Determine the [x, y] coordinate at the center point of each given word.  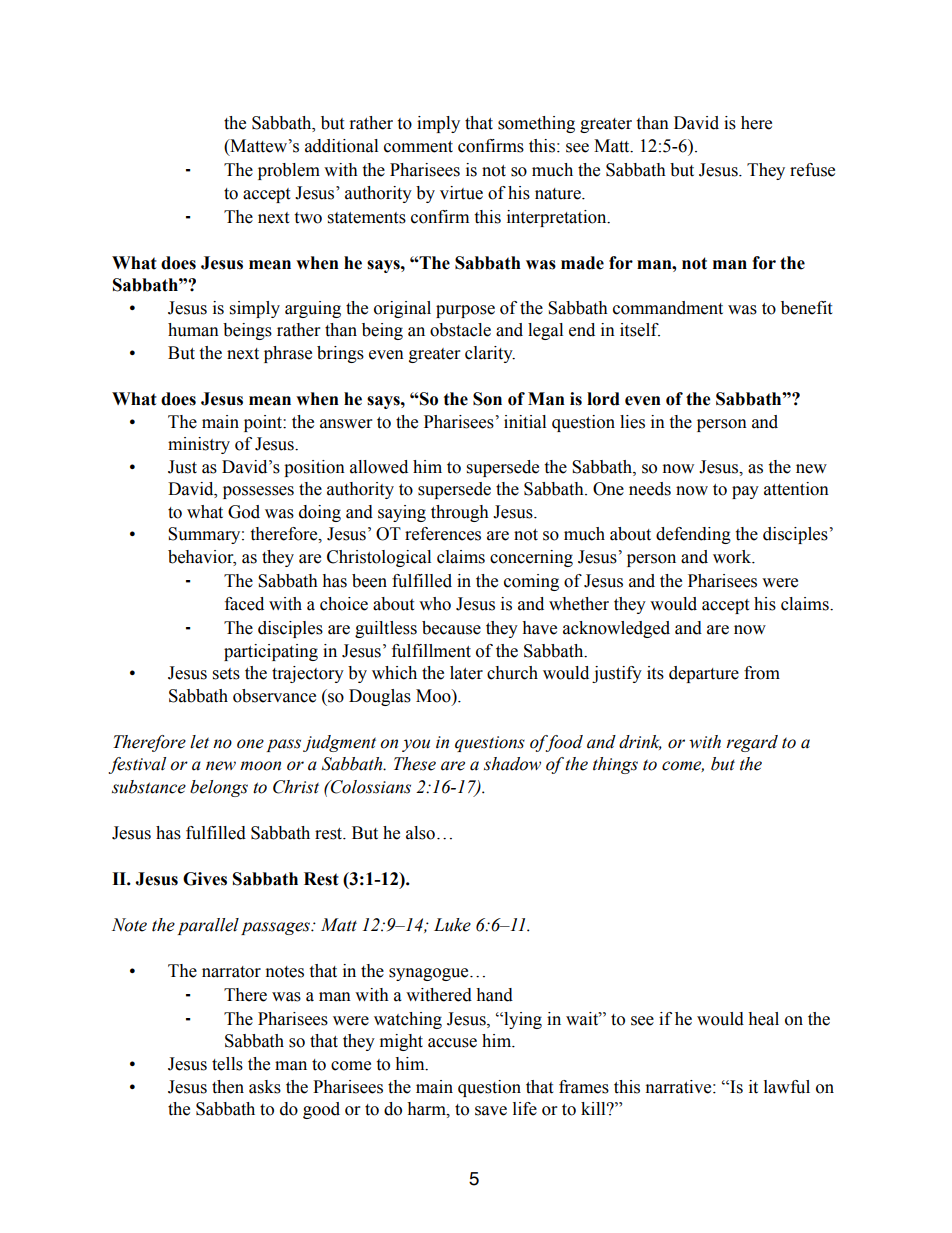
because [451, 628]
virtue [461, 193]
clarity [490, 354]
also [420, 833]
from [762, 673]
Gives [205, 879]
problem [289, 171]
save [491, 1111]
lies [632, 422]
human [193, 330]
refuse [812, 170]
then [228, 1087]
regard [752, 743]
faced [244, 604]
